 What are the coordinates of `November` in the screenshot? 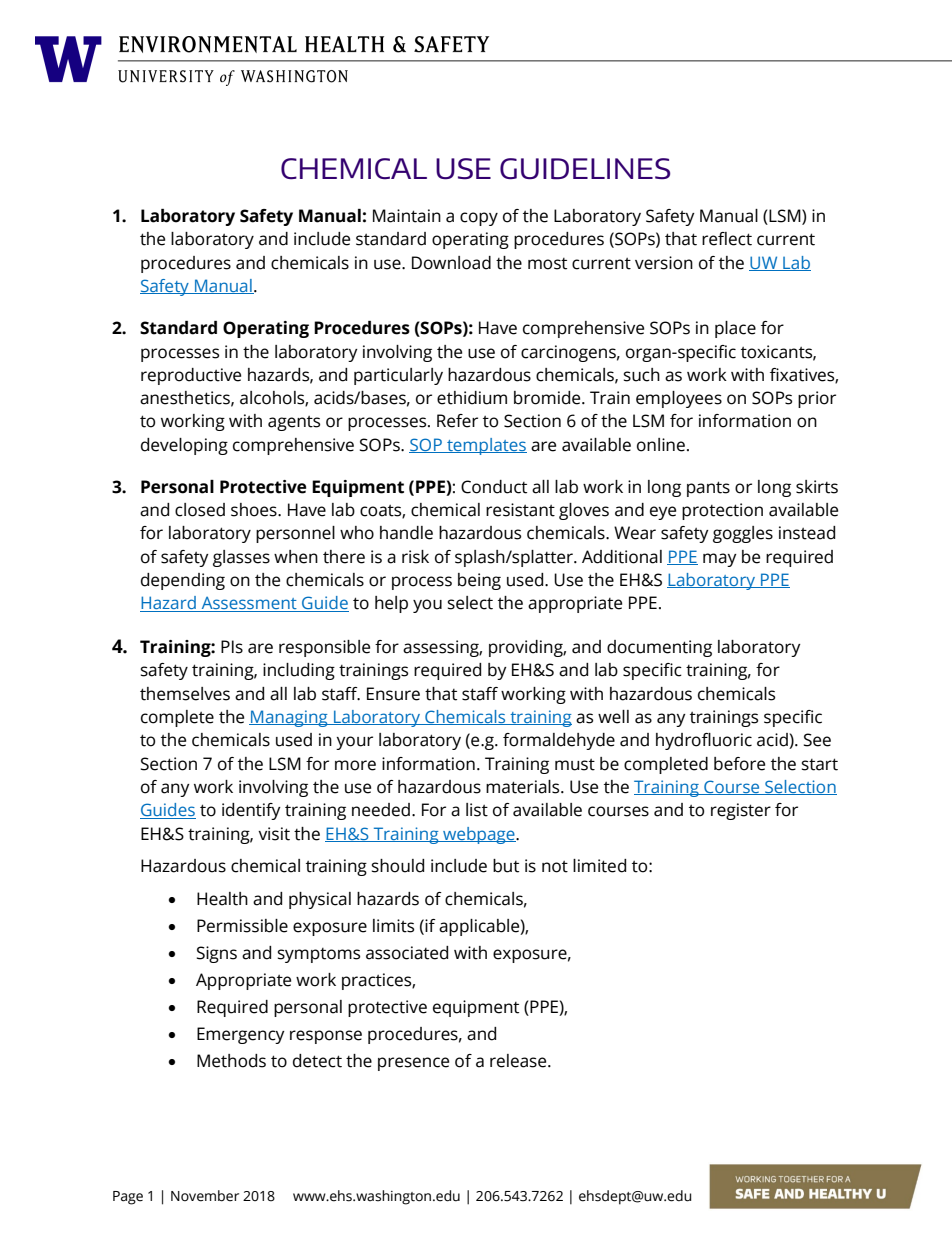 It's located at (205, 1196).
